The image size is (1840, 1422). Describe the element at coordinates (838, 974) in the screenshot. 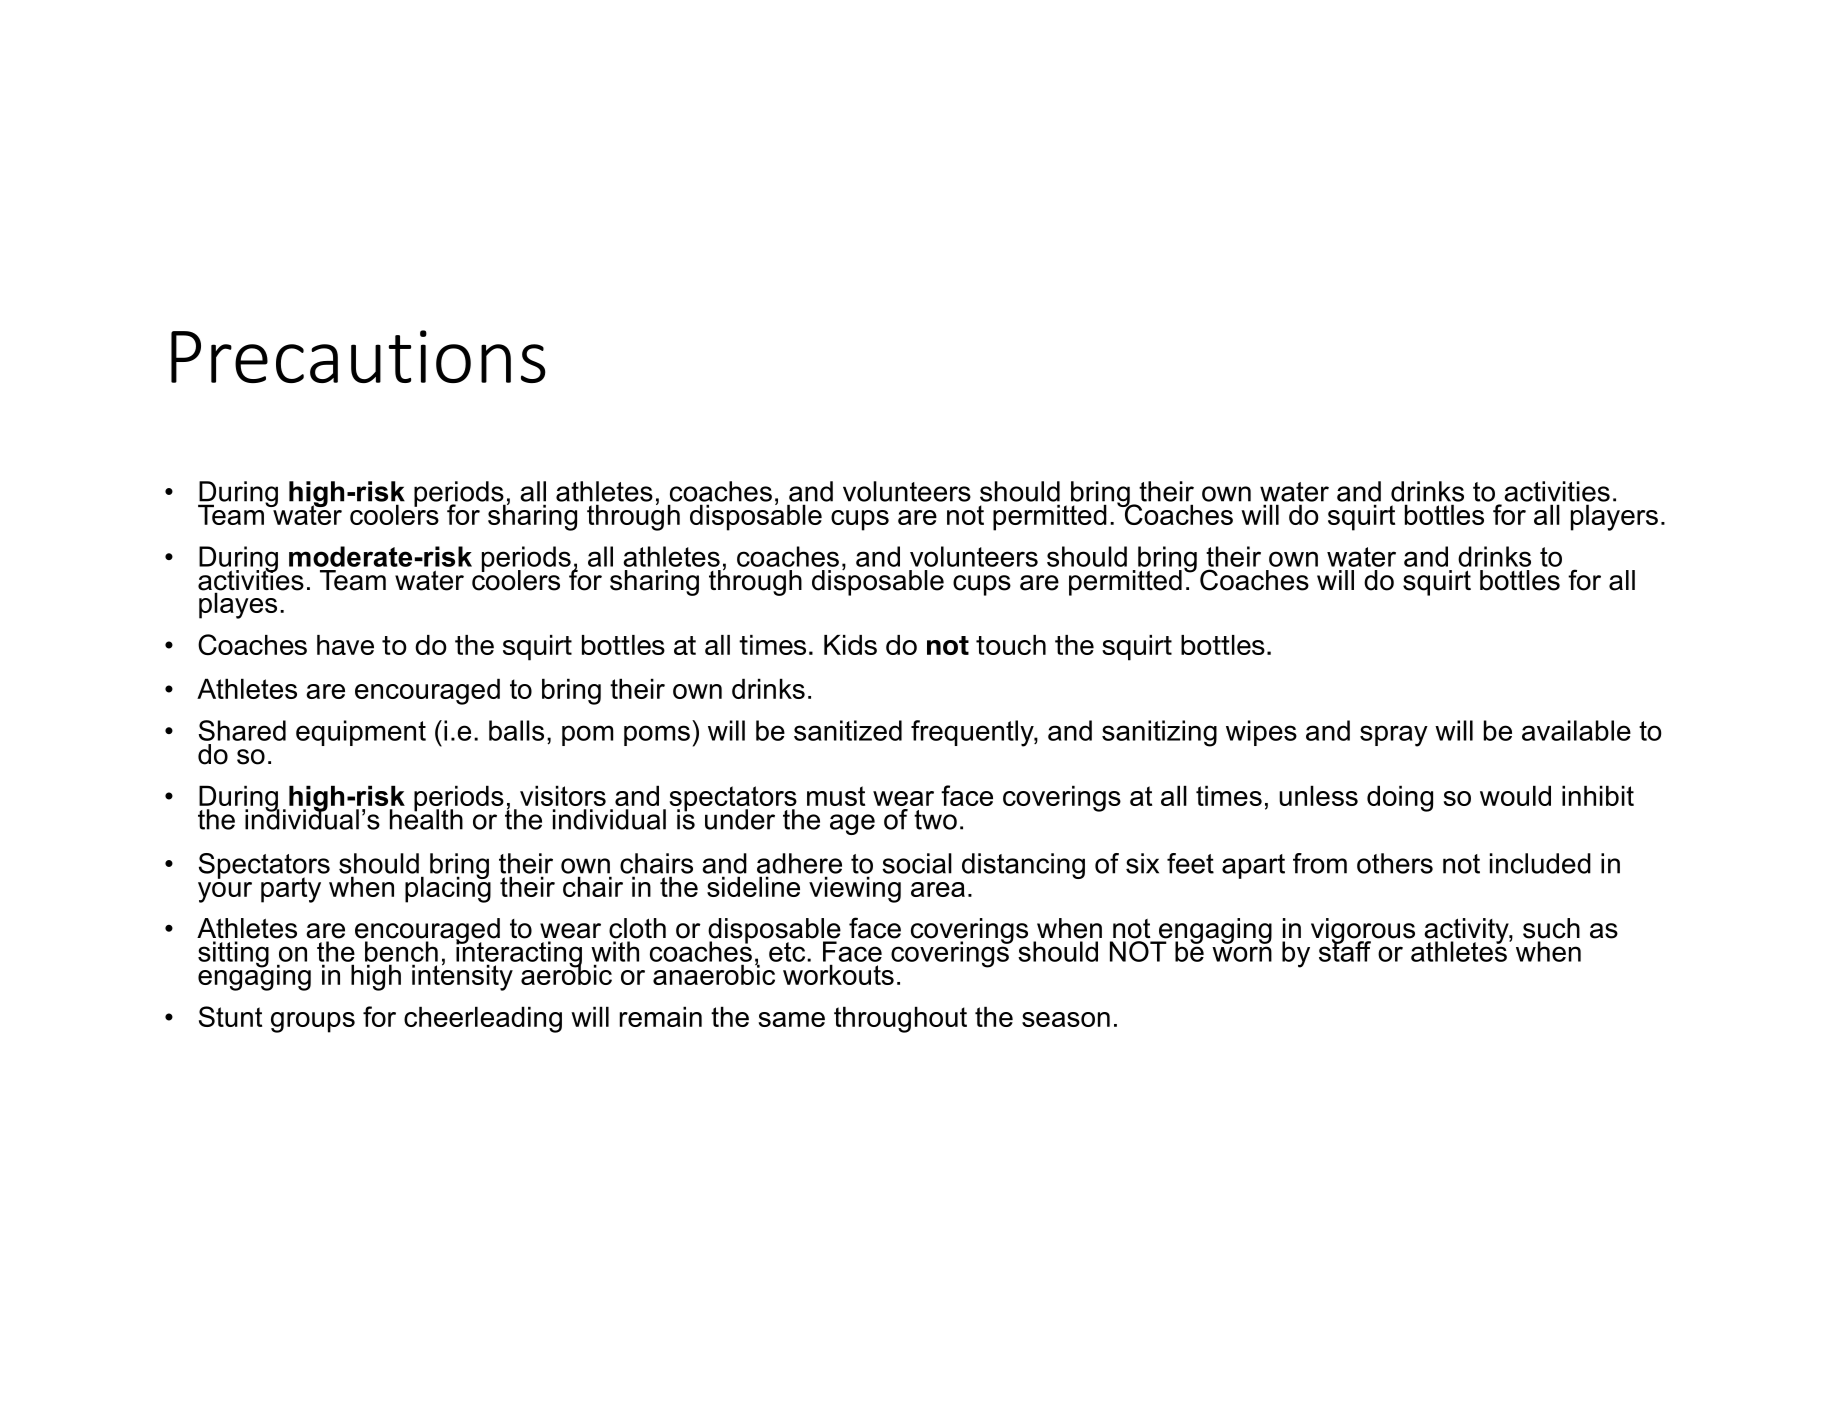

I see `workouts` at that location.
